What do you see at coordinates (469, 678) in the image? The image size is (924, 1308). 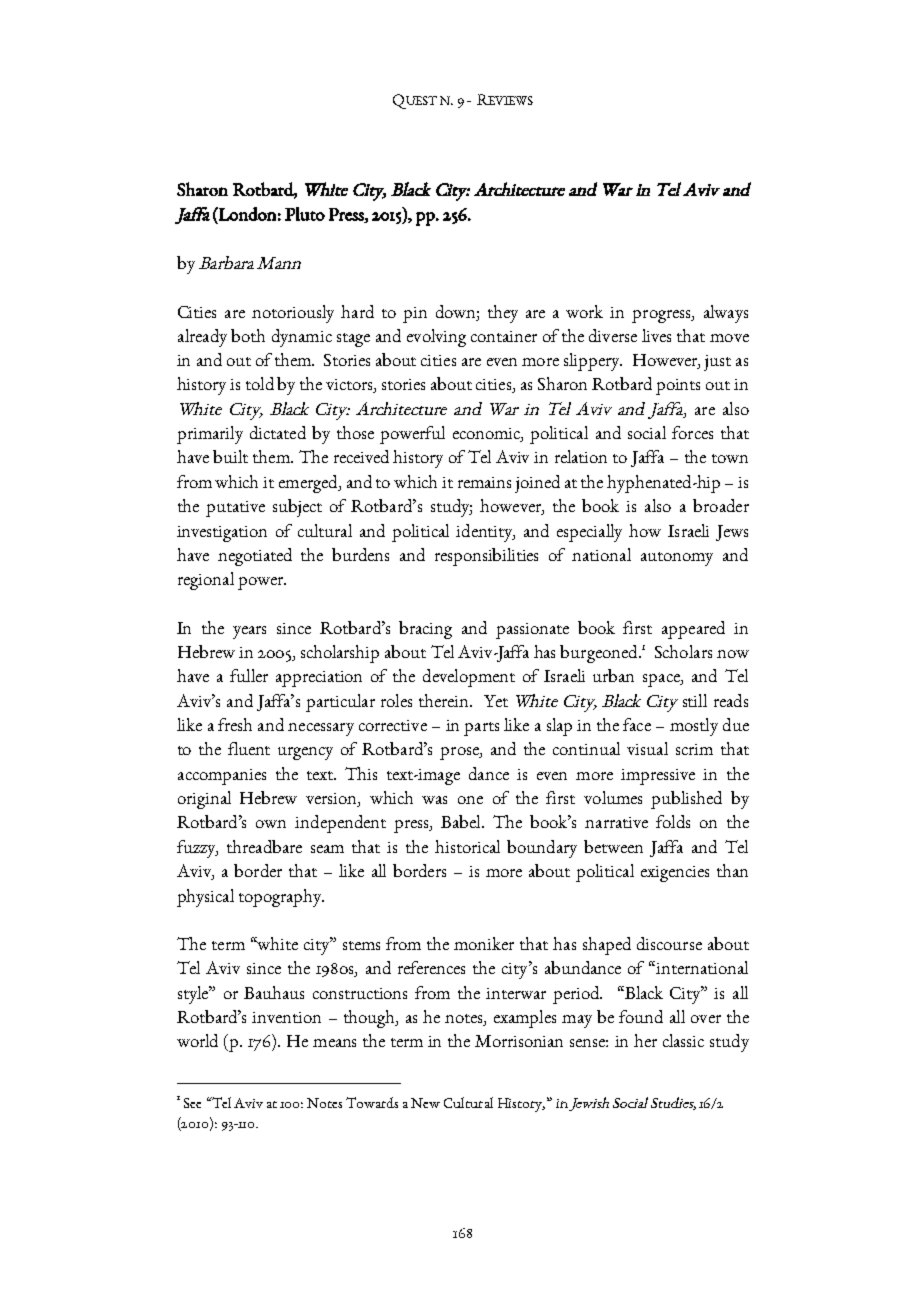 I see `development` at bounding box center [469, 678].
